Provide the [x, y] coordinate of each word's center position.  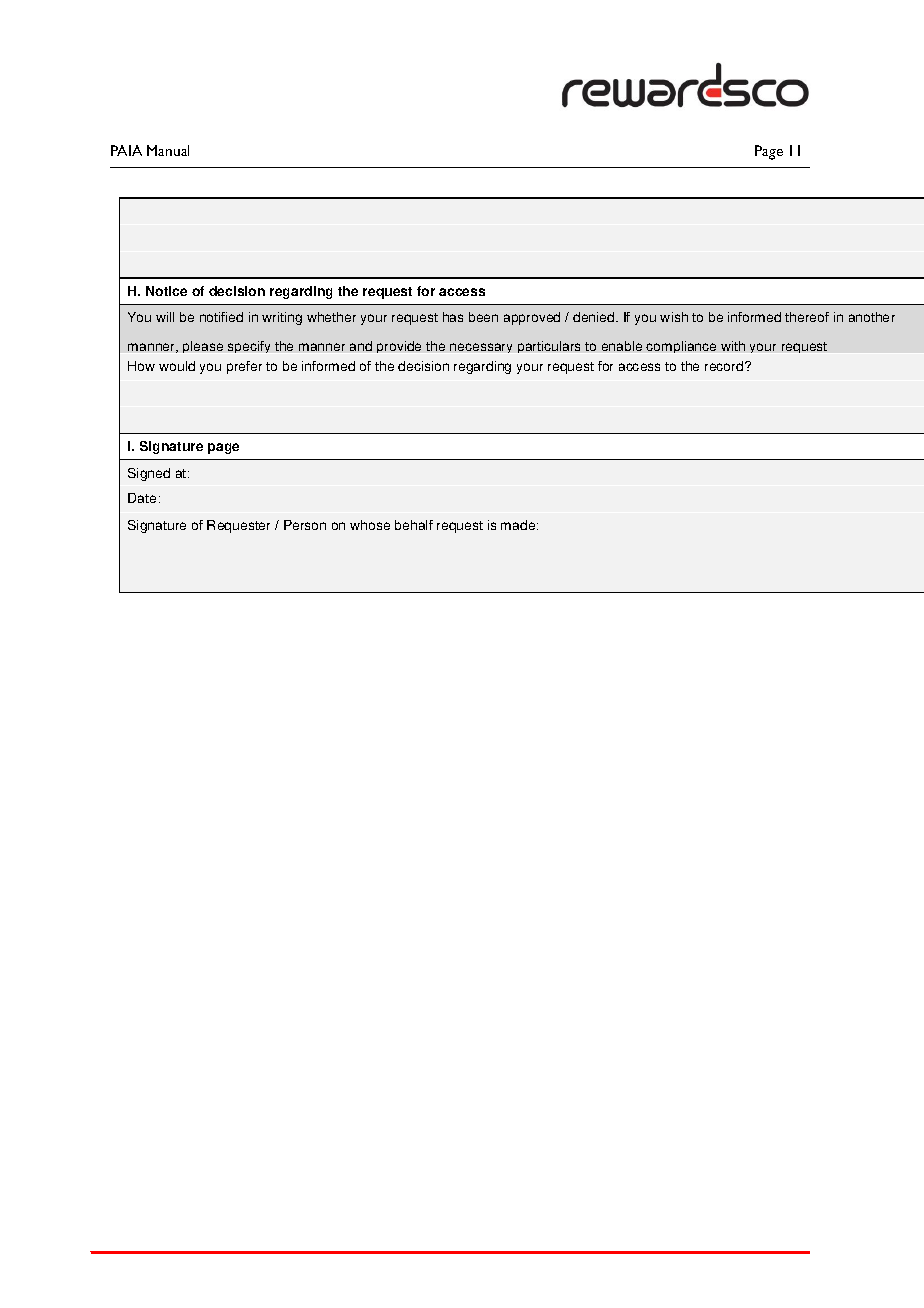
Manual [168, 150]
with [733, 346]
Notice [166, 291]
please [203, 347]
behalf [414, 525]
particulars [549, 347]
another [872, 317]
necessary [481, 348]
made [519, 525]
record [725, 366]
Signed [149, 474]
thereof [807, 317]
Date [142, 498]
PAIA [126, 150]
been [483, 317]
